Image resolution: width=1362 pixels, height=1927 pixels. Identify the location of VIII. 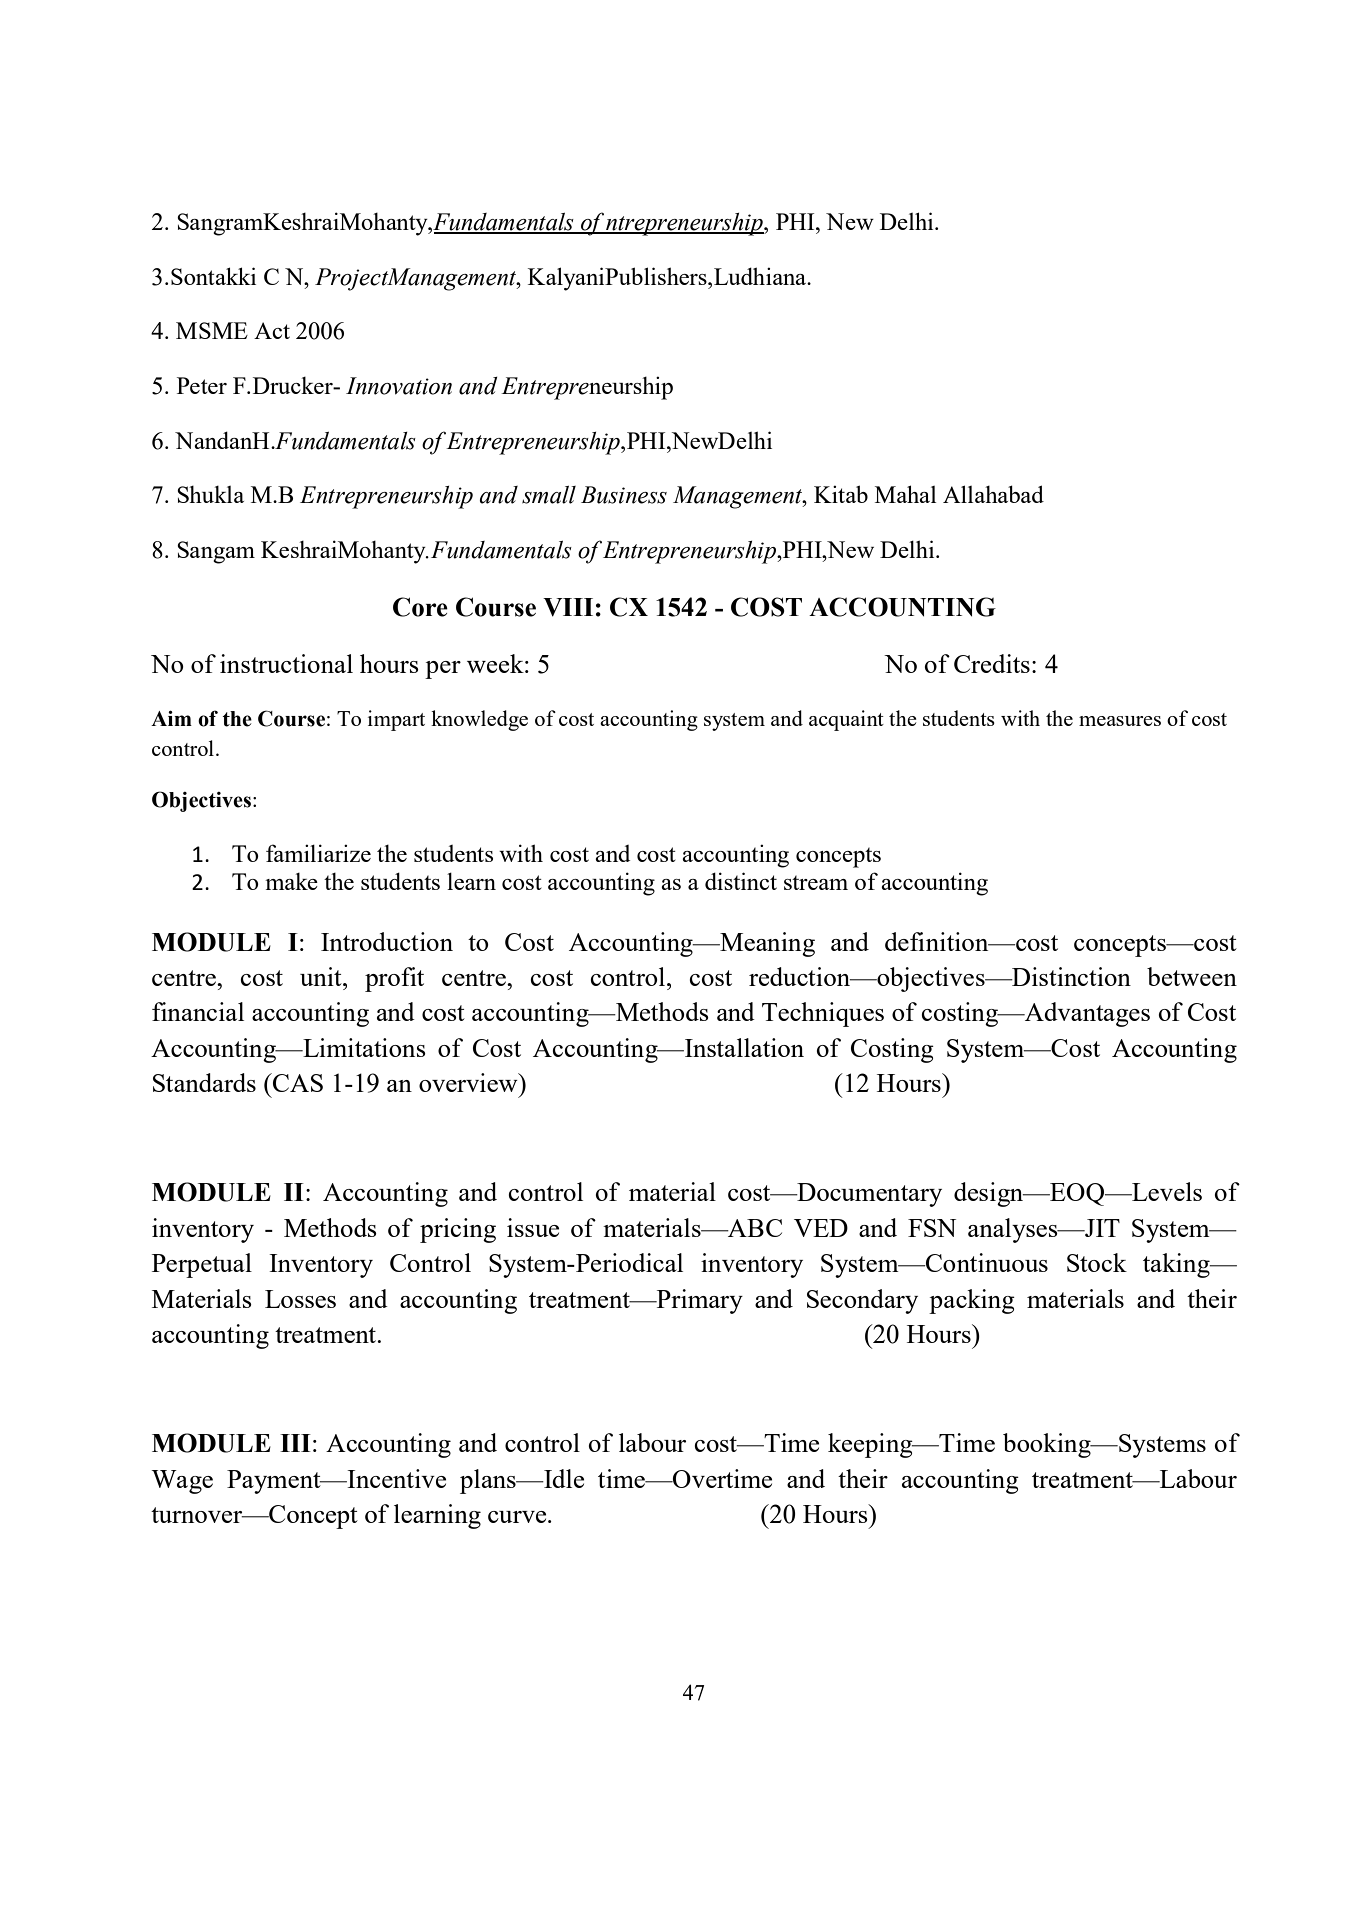
(568, 607).
